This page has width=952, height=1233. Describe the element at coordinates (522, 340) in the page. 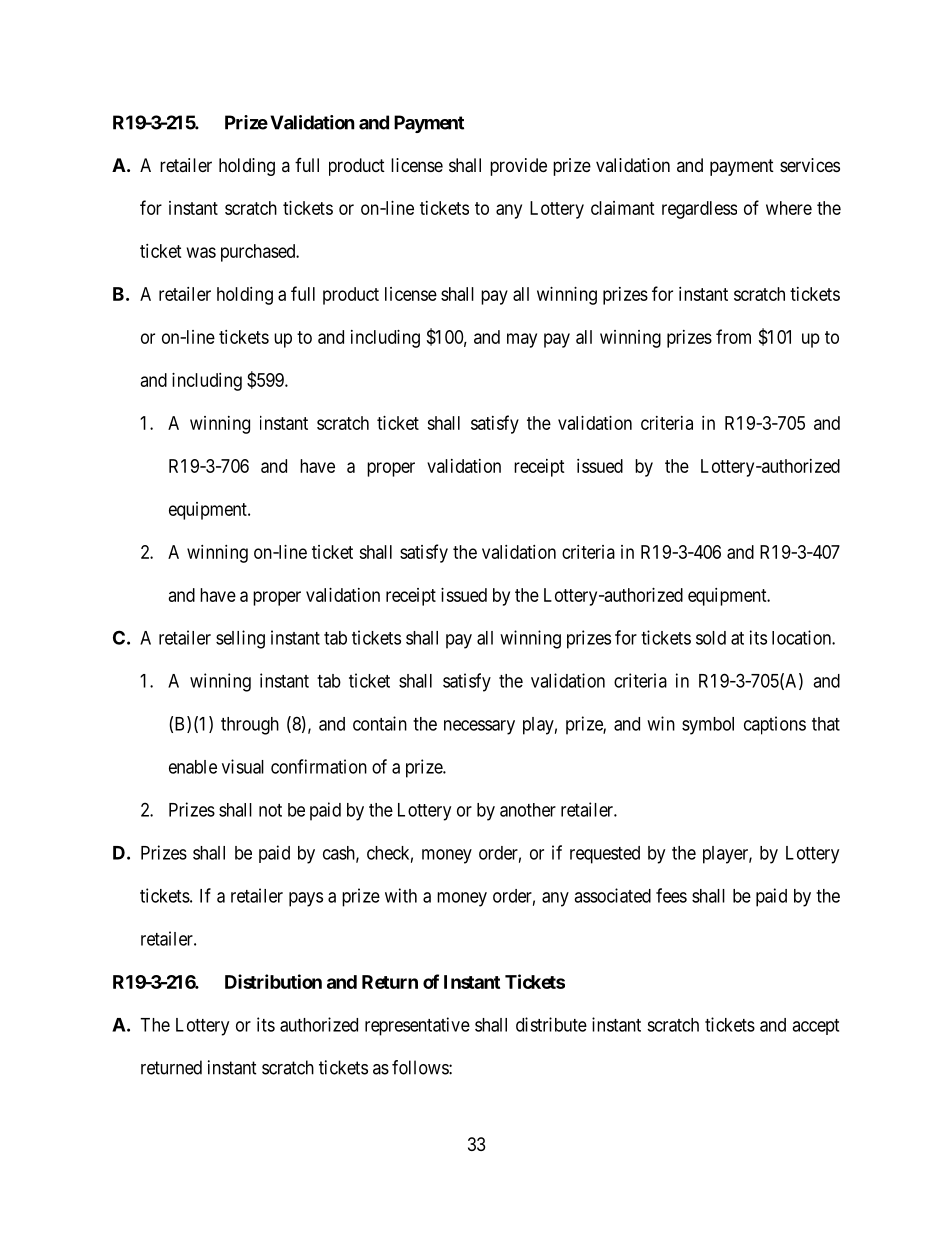

I see `may` at that location.
